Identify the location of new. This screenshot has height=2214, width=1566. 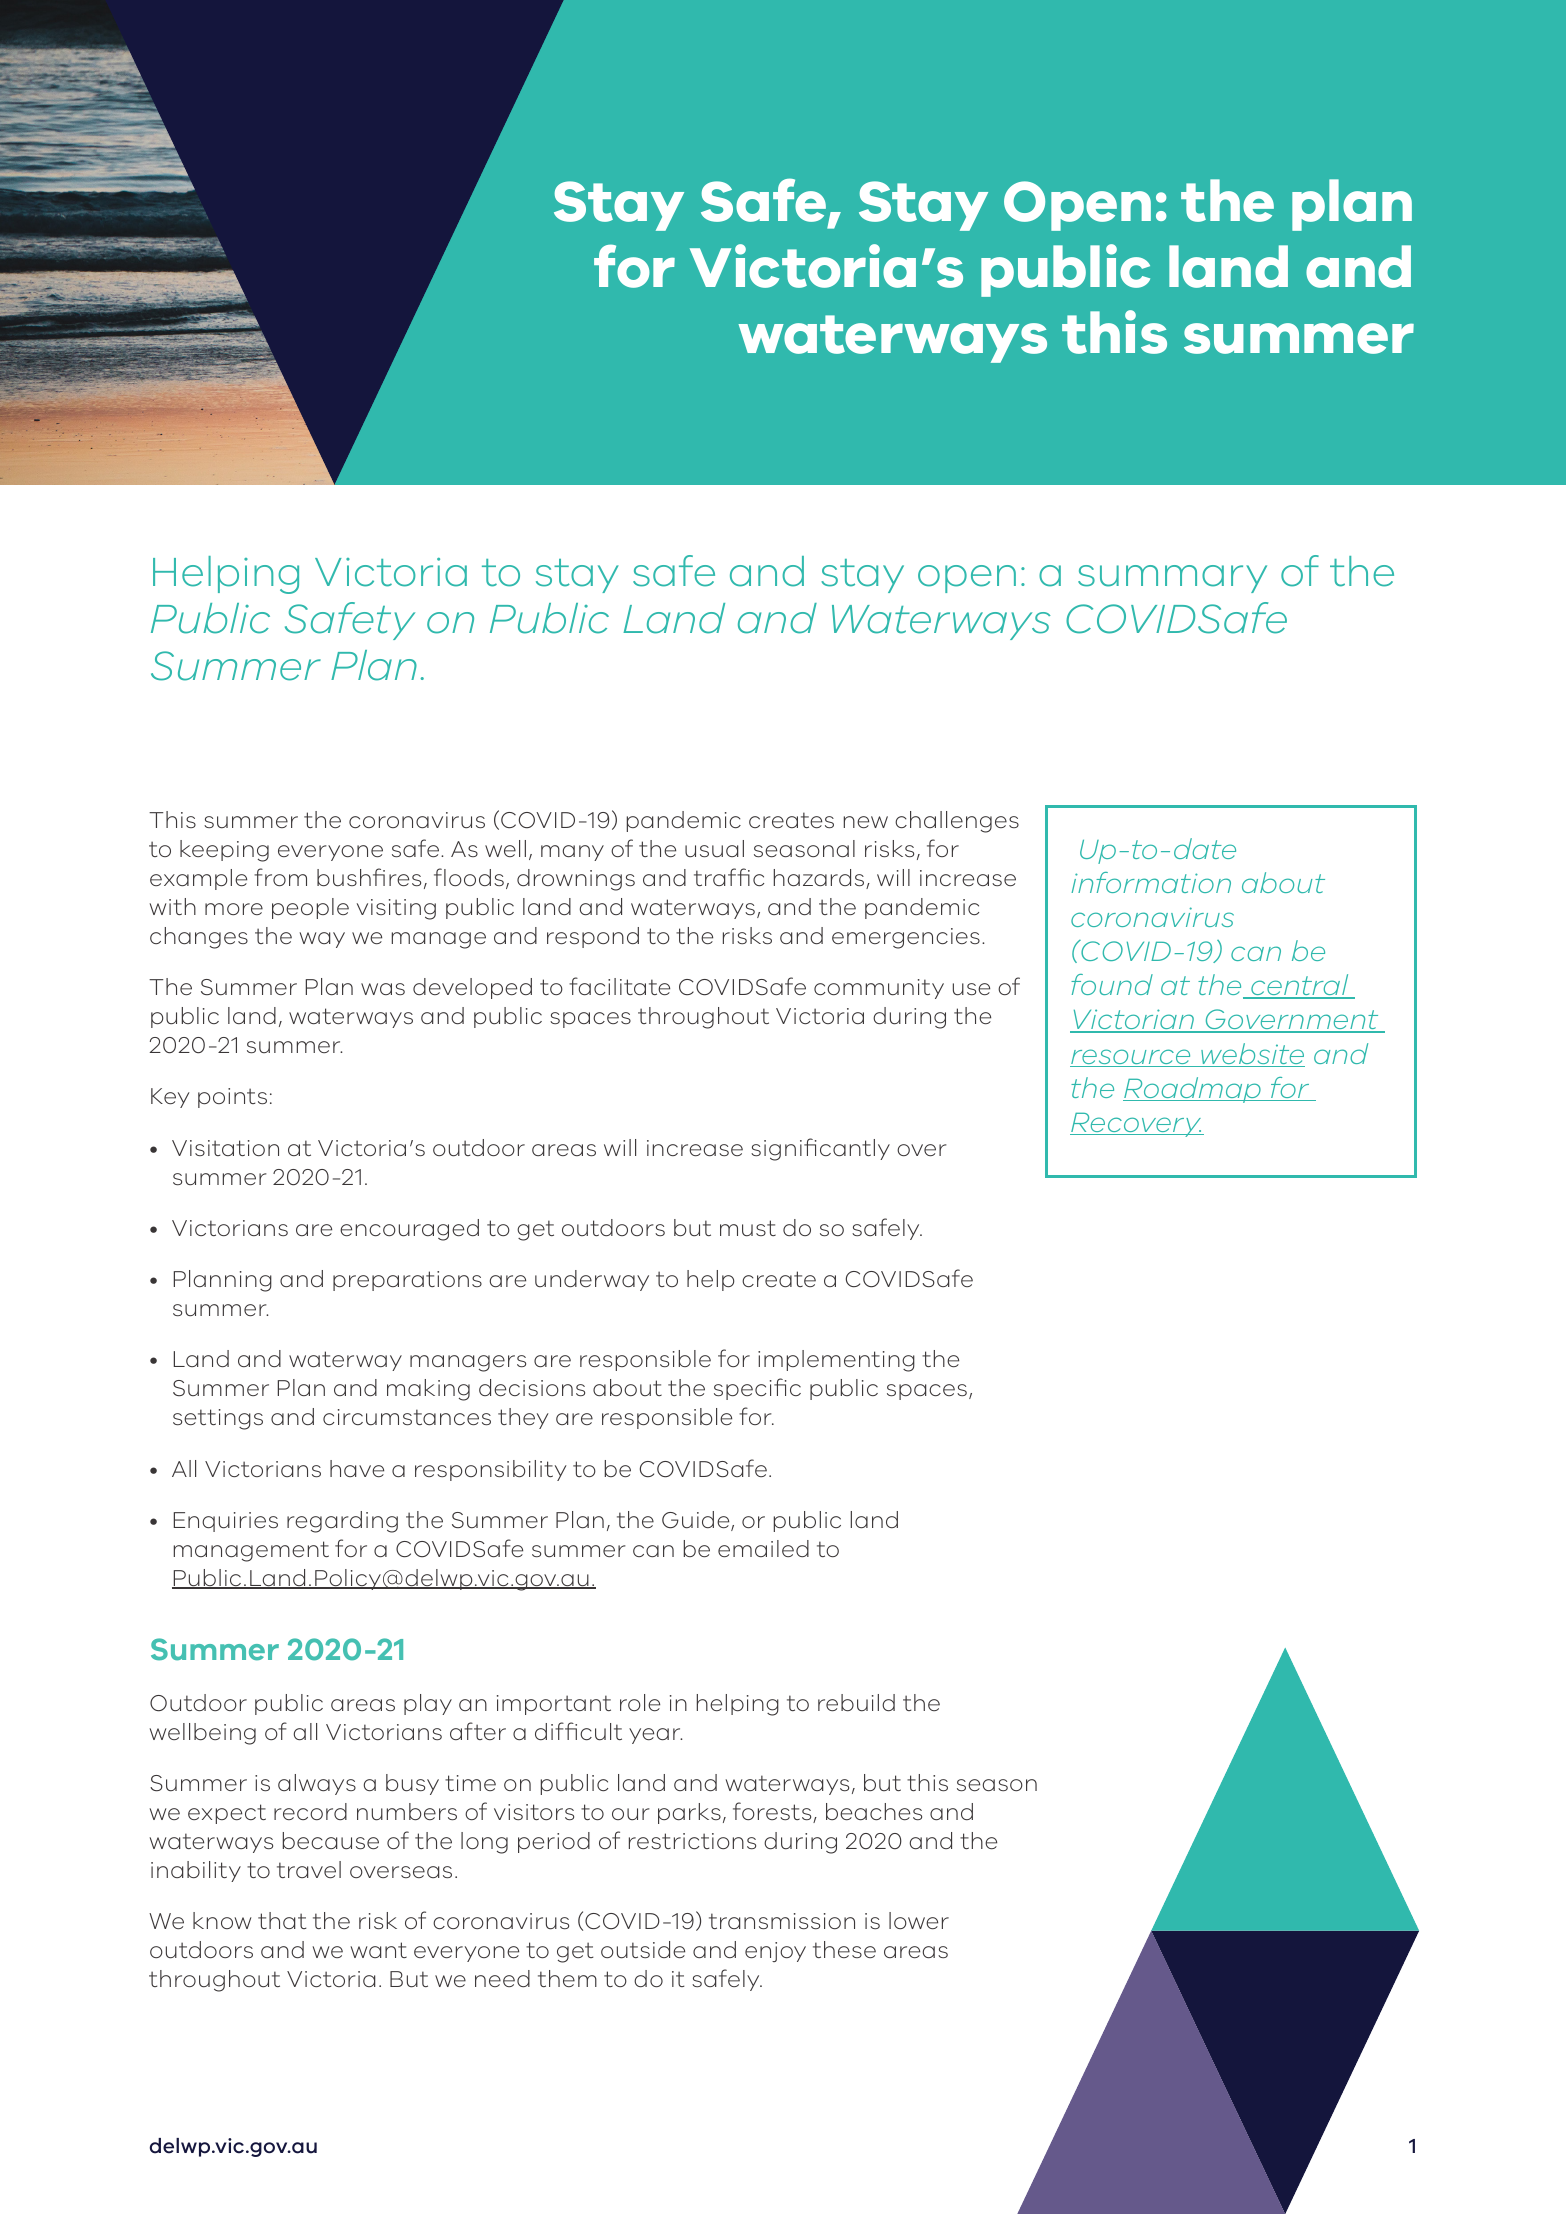
(866, 822).
